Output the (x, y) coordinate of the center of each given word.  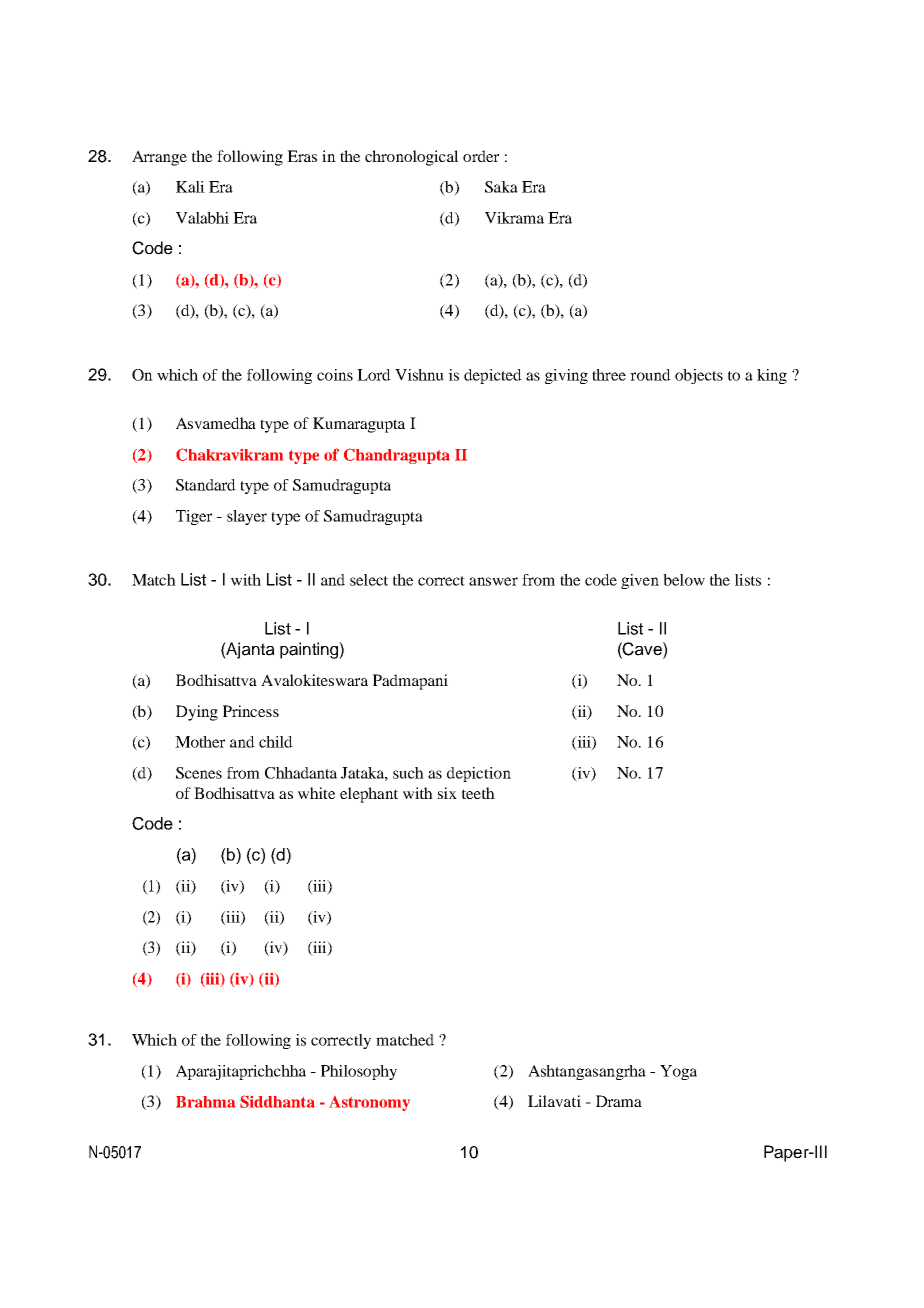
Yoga (678, 1072)
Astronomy (369, 1103)
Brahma (205, 1102)
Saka (501, 187)
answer (493, 581)
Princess (251, 711)
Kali (190, 187)
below (684, 580)
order (481, 156)
